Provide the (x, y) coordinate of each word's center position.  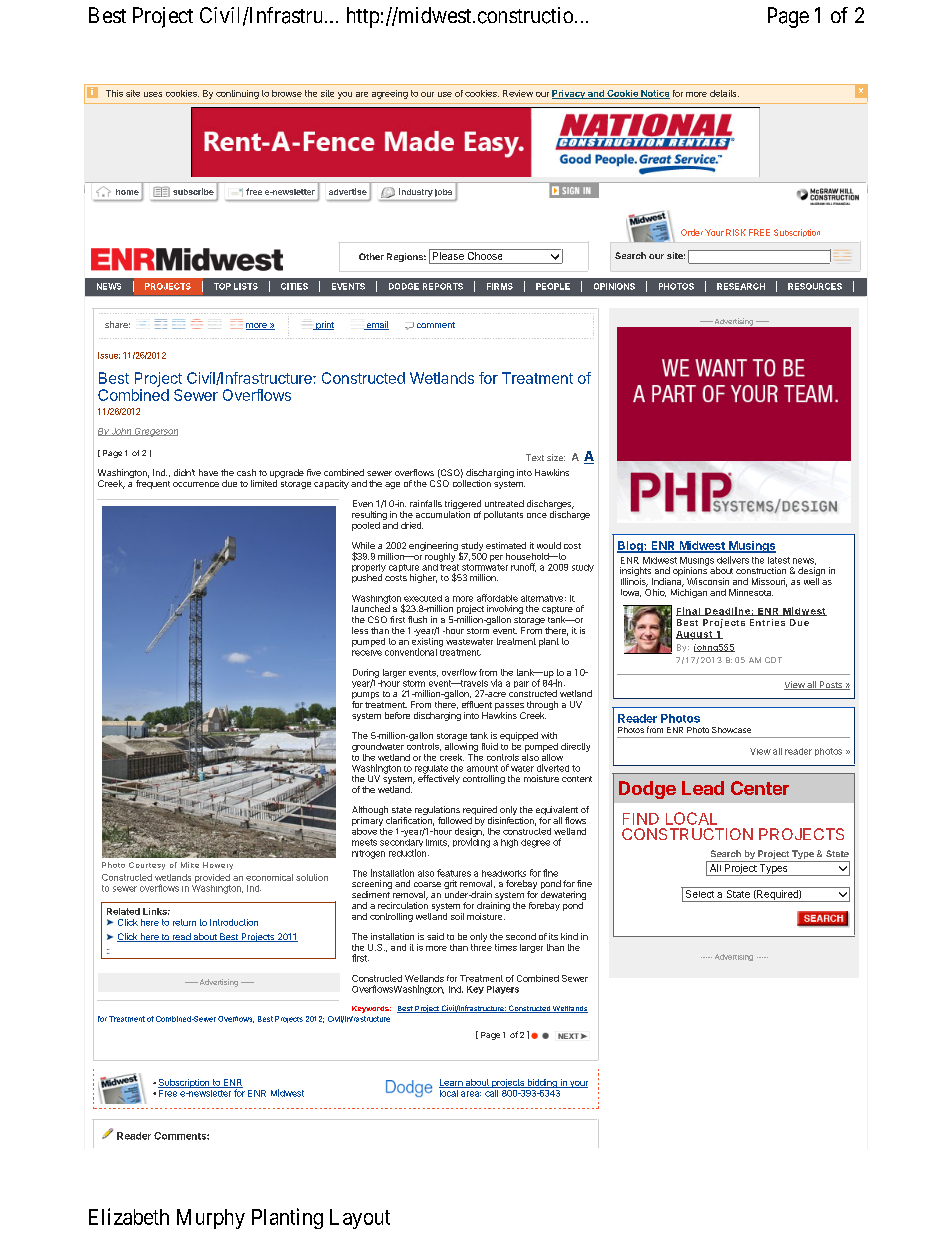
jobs (443, 193)
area (471, 1094)
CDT (773, 660)
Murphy (211, 1219)
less (360, 630)
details (724, 93)
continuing (237, 94)
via (496, 683)
